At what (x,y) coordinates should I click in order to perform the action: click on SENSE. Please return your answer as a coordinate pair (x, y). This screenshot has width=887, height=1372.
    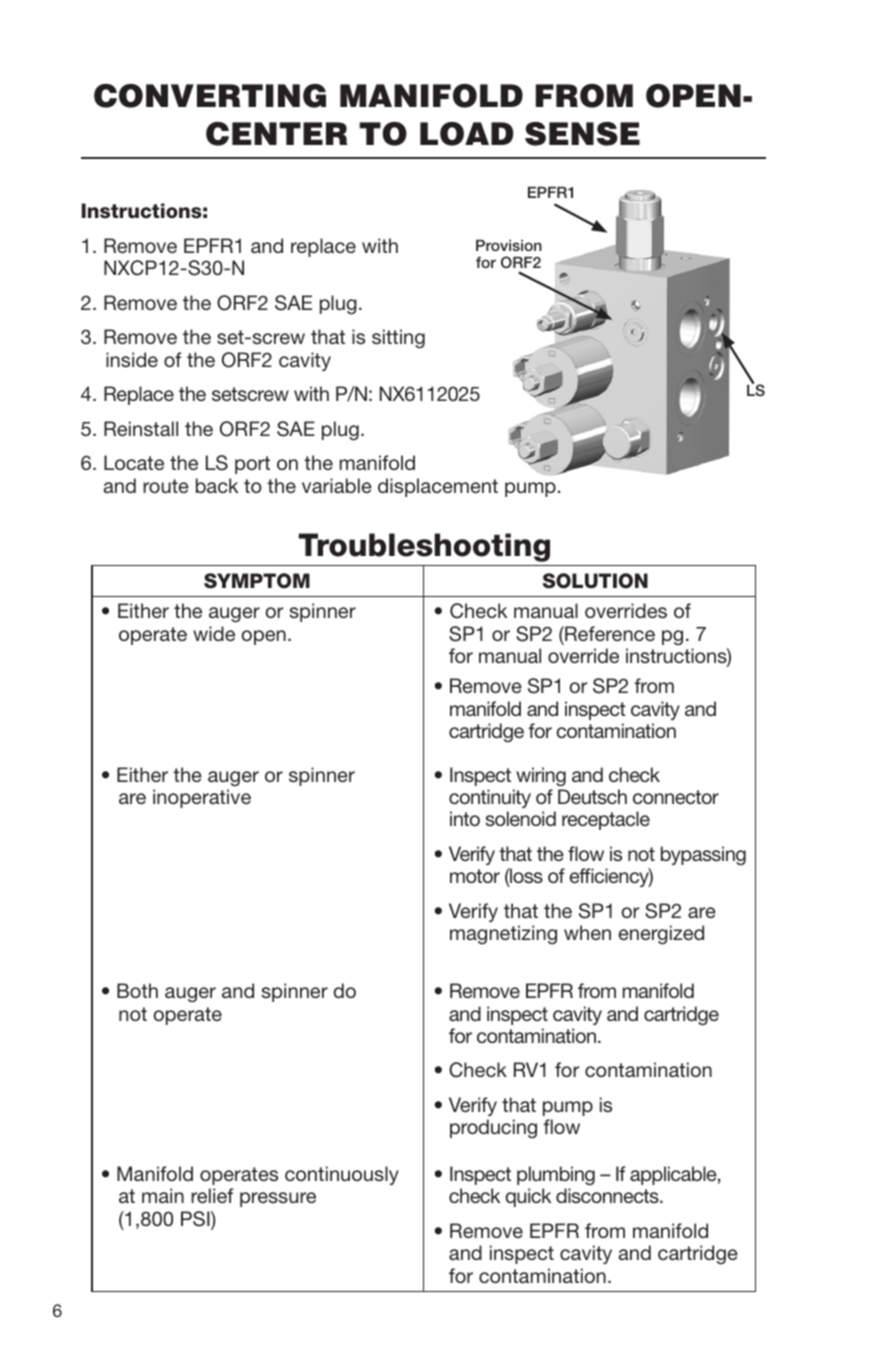
    Looking at the image, I should click on (582, 134).
